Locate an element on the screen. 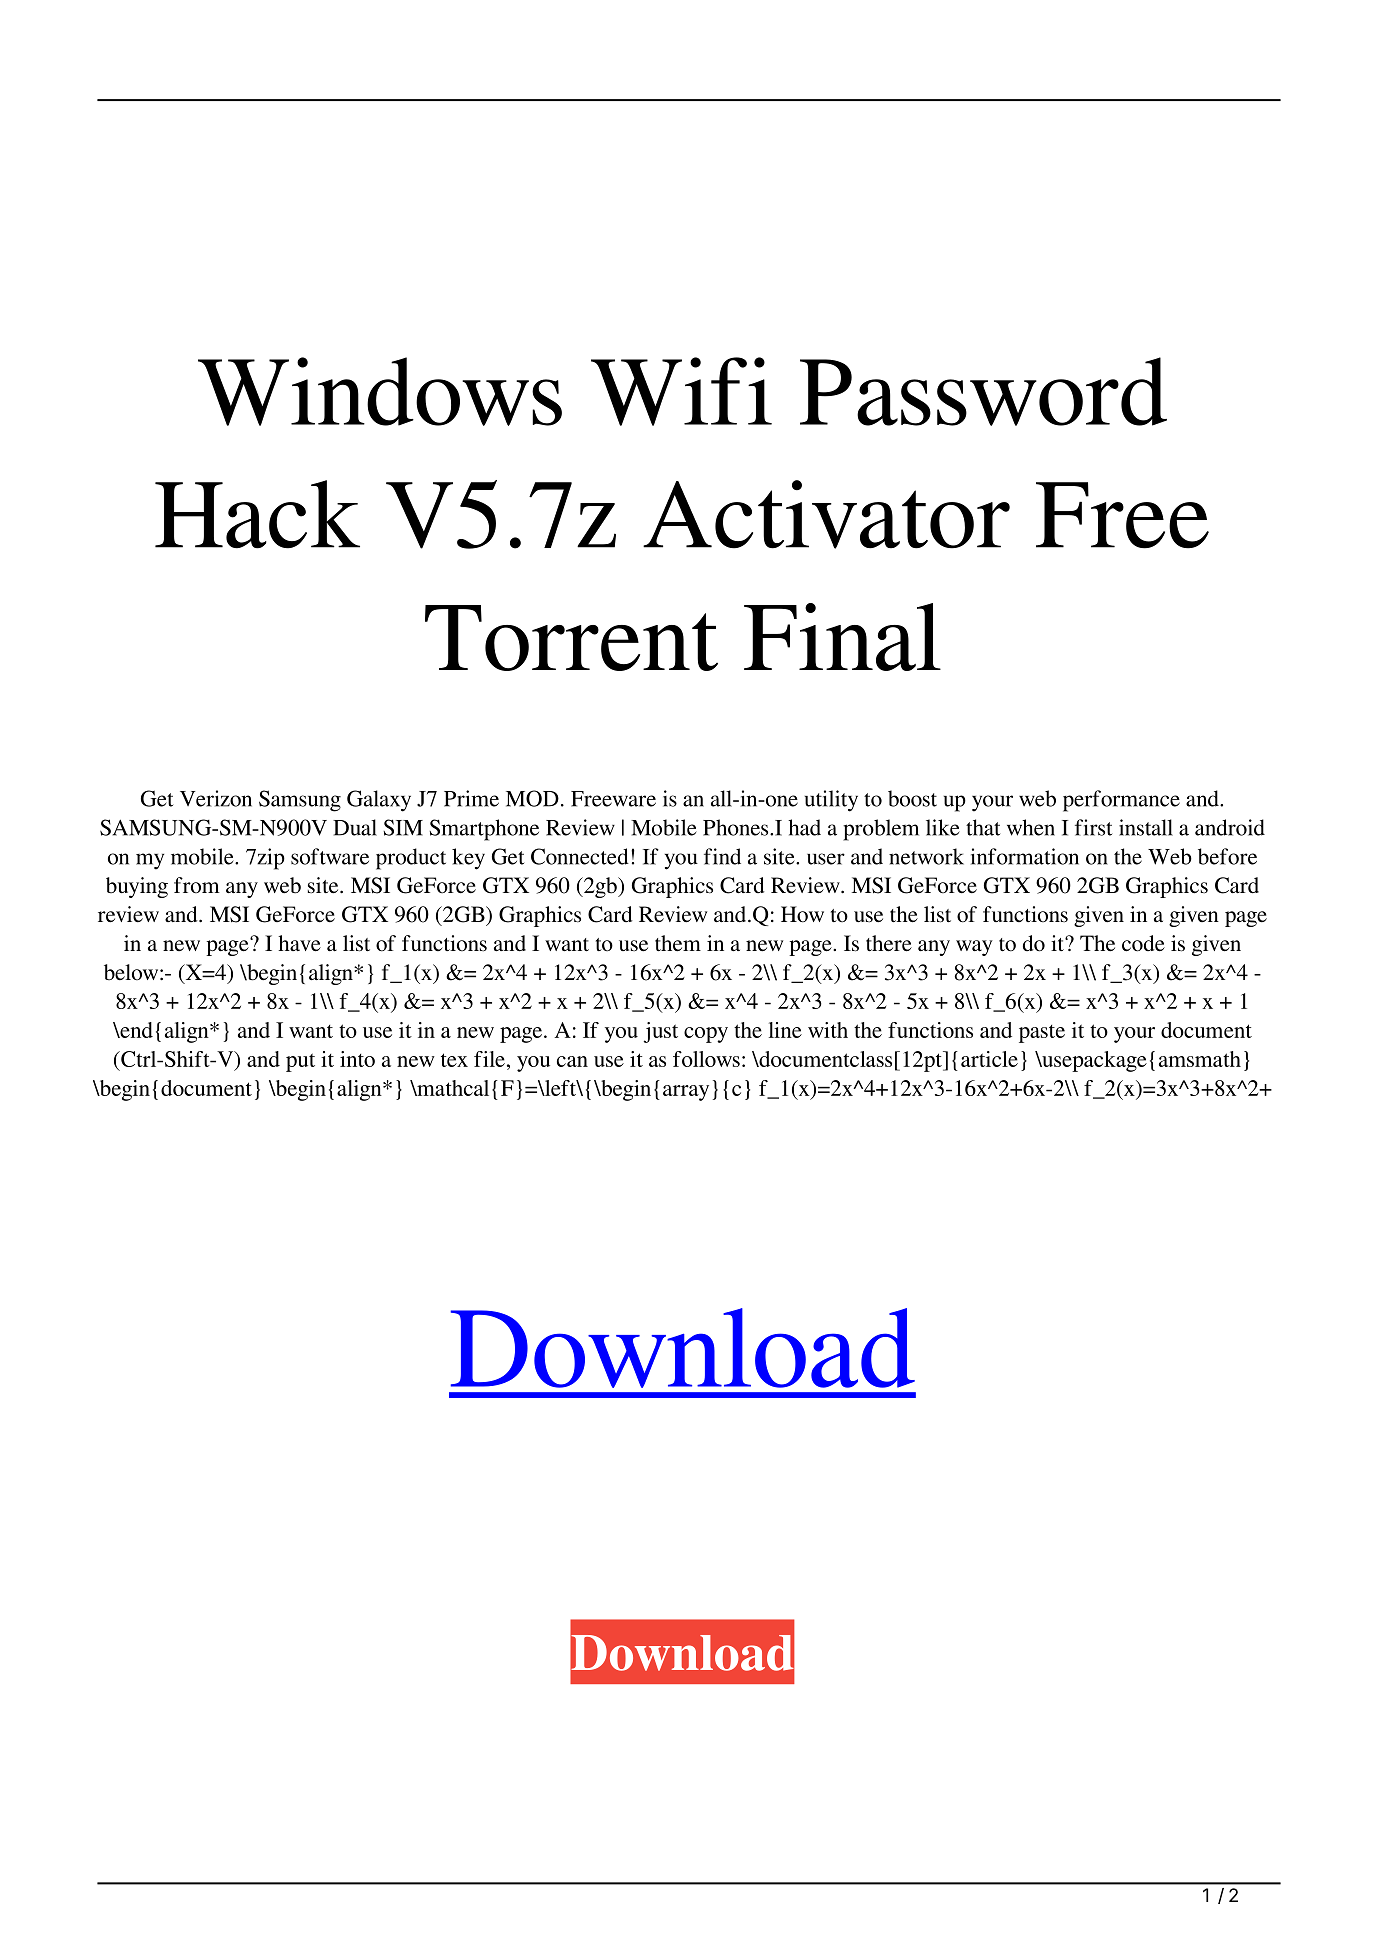 Image resolution: width=1378 pixels, height=1949 pixels. find is located at coordinates (722, 856).
